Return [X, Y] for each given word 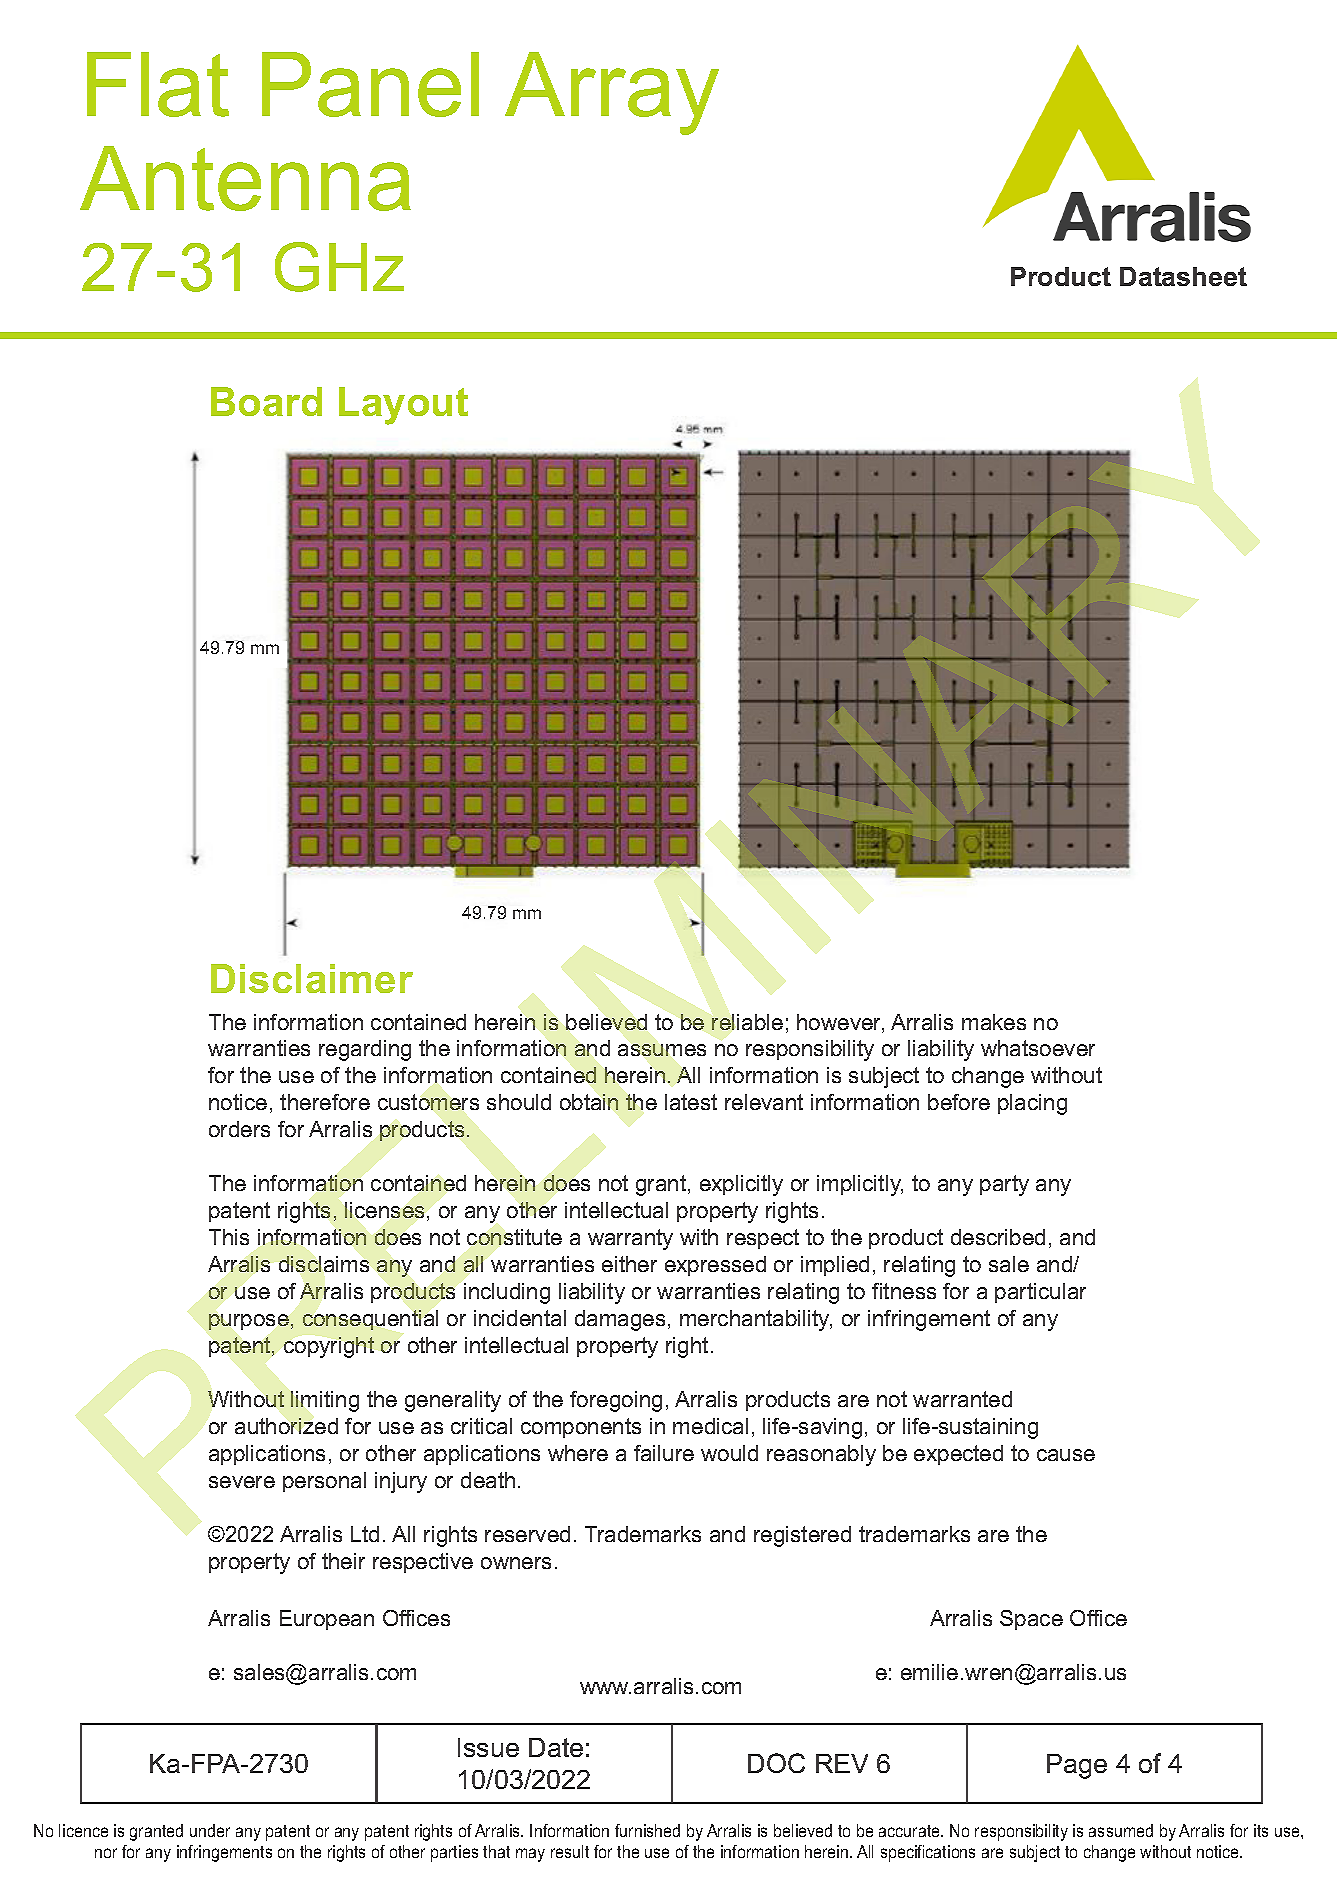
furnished [647, 1830]
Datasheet [1183, 276]
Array [612, 93]
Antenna [245, 178]
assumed [1121, 1830]
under [210, 1830]
